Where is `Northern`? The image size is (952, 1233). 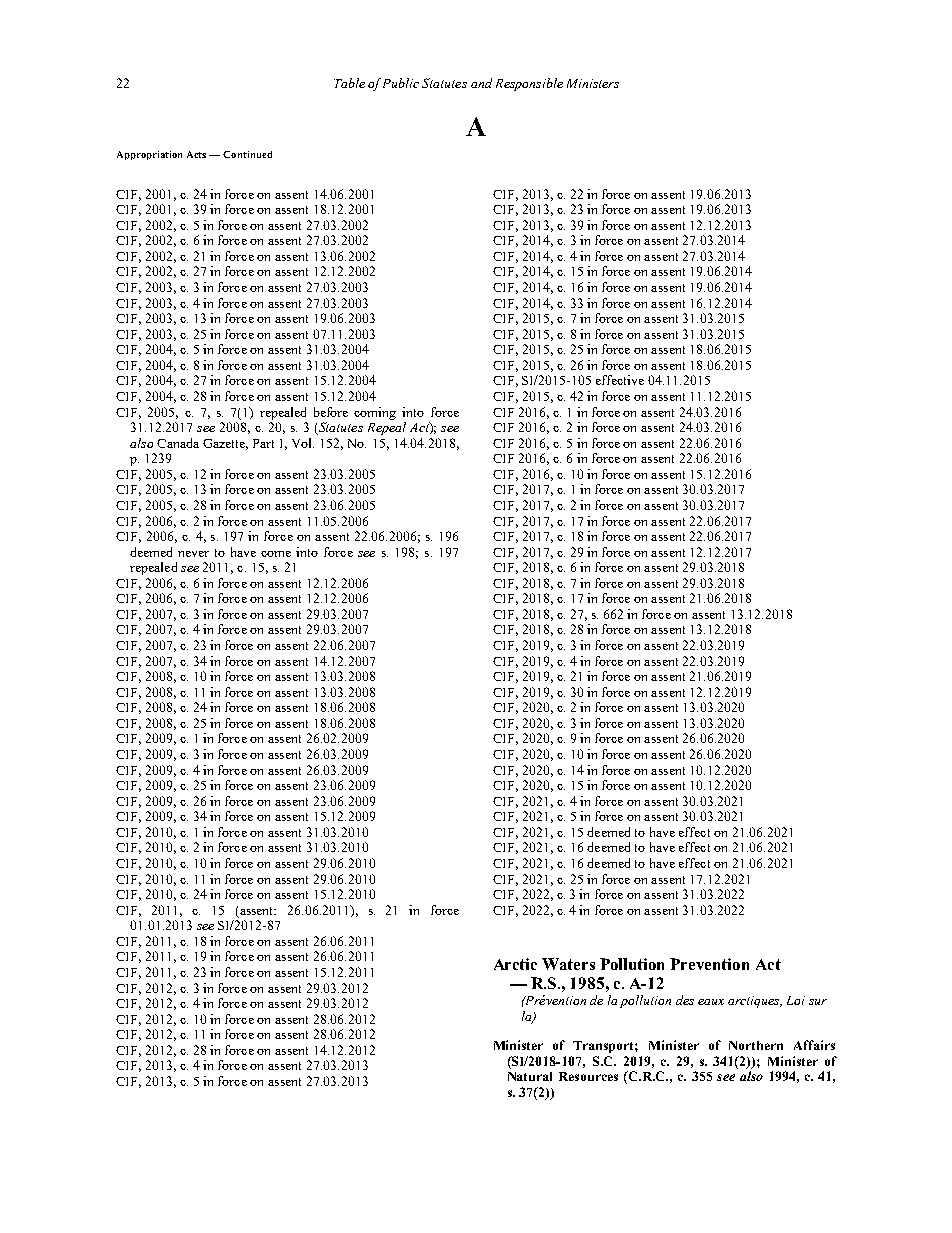
Northern is located at coordinates (756, 1045).
